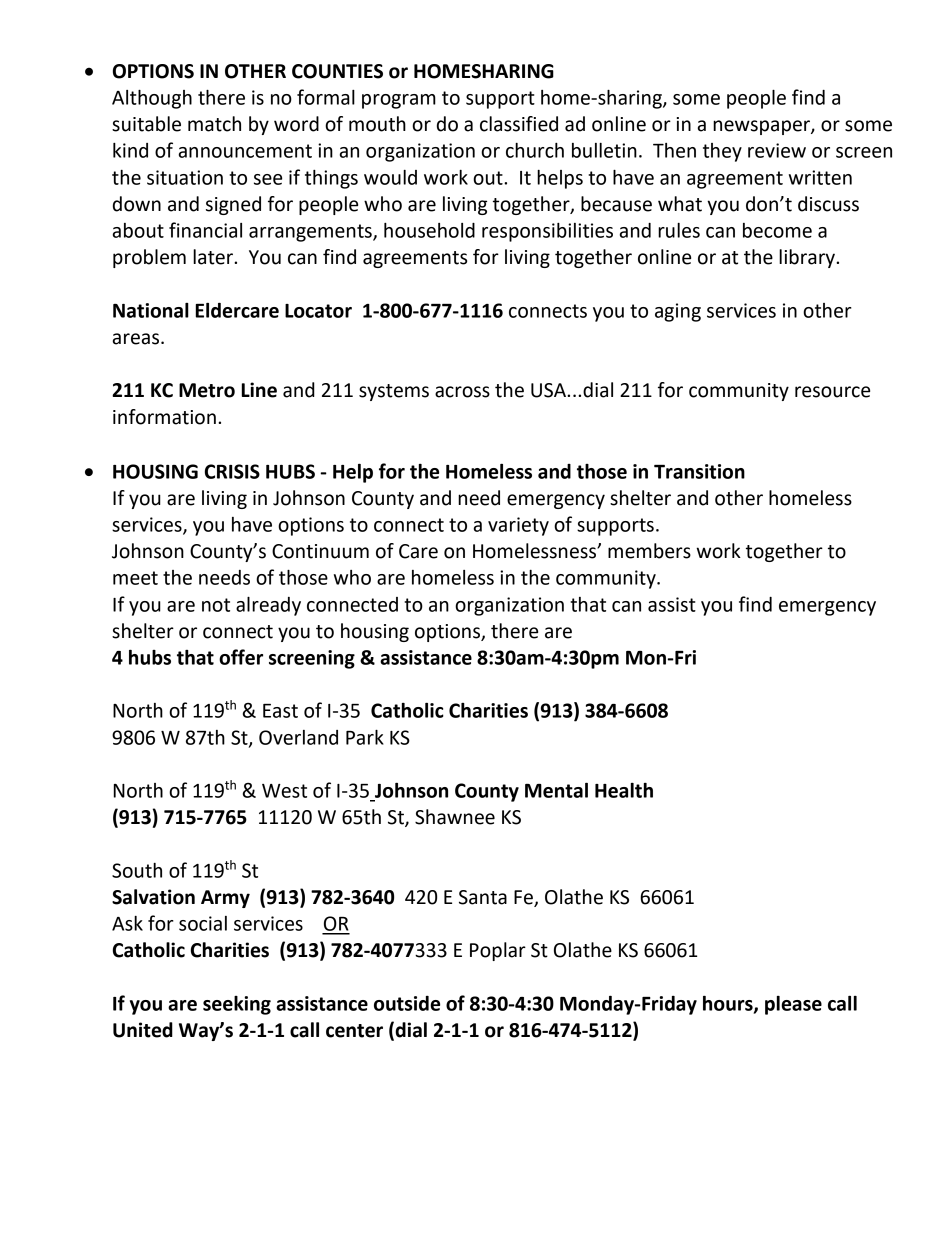 This screenshot has width=952, height=1233. I want to click on classified, so click(519, 124).
